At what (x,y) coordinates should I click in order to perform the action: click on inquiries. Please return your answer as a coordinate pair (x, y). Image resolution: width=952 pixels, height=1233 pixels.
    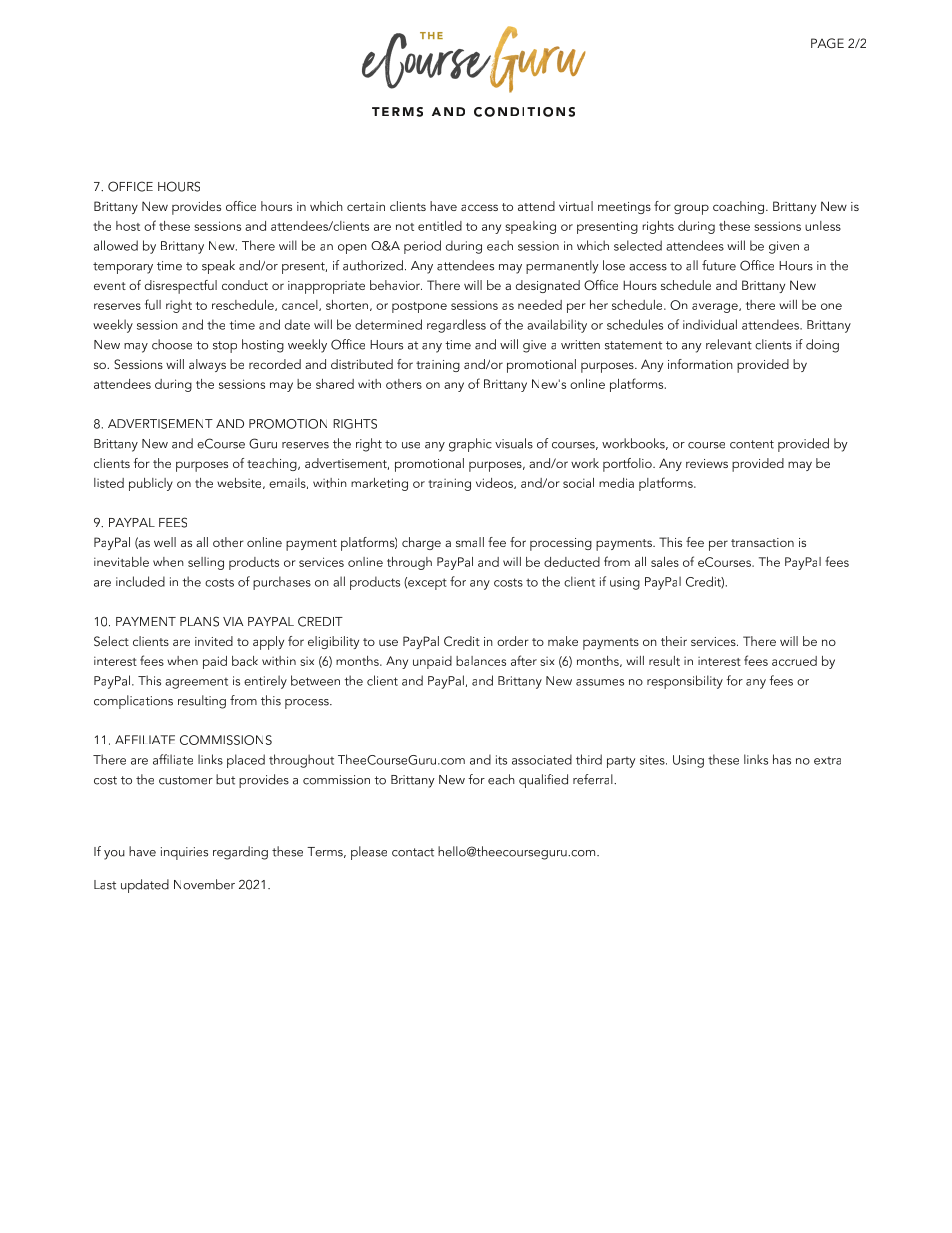
    Looking at the image, I should click on (184, 853).
